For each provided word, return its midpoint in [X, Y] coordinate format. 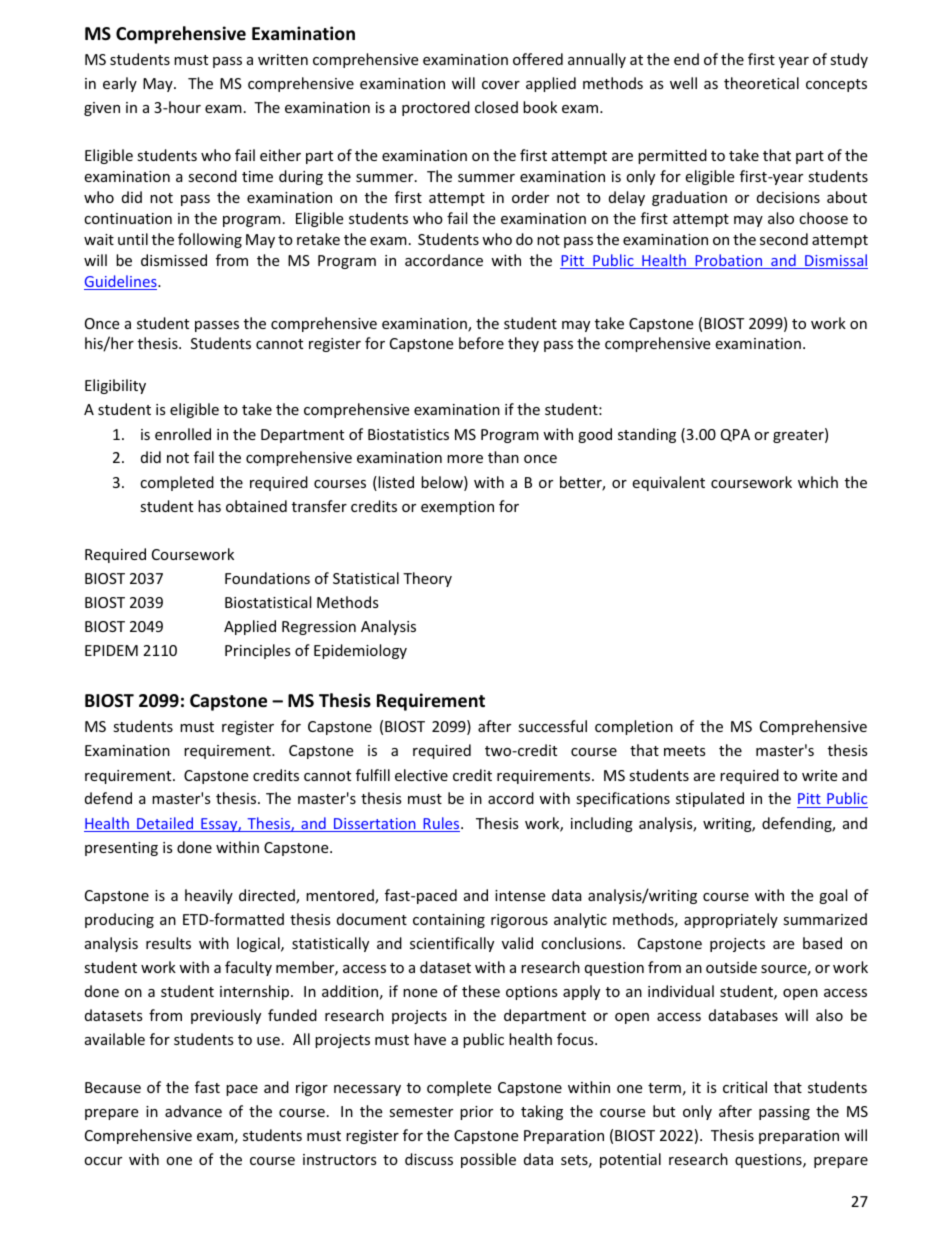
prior [476, 1113]
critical [745, 1087]
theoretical [761, 83]
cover [501, 85]
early [120, 84]
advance [193, 1111]
